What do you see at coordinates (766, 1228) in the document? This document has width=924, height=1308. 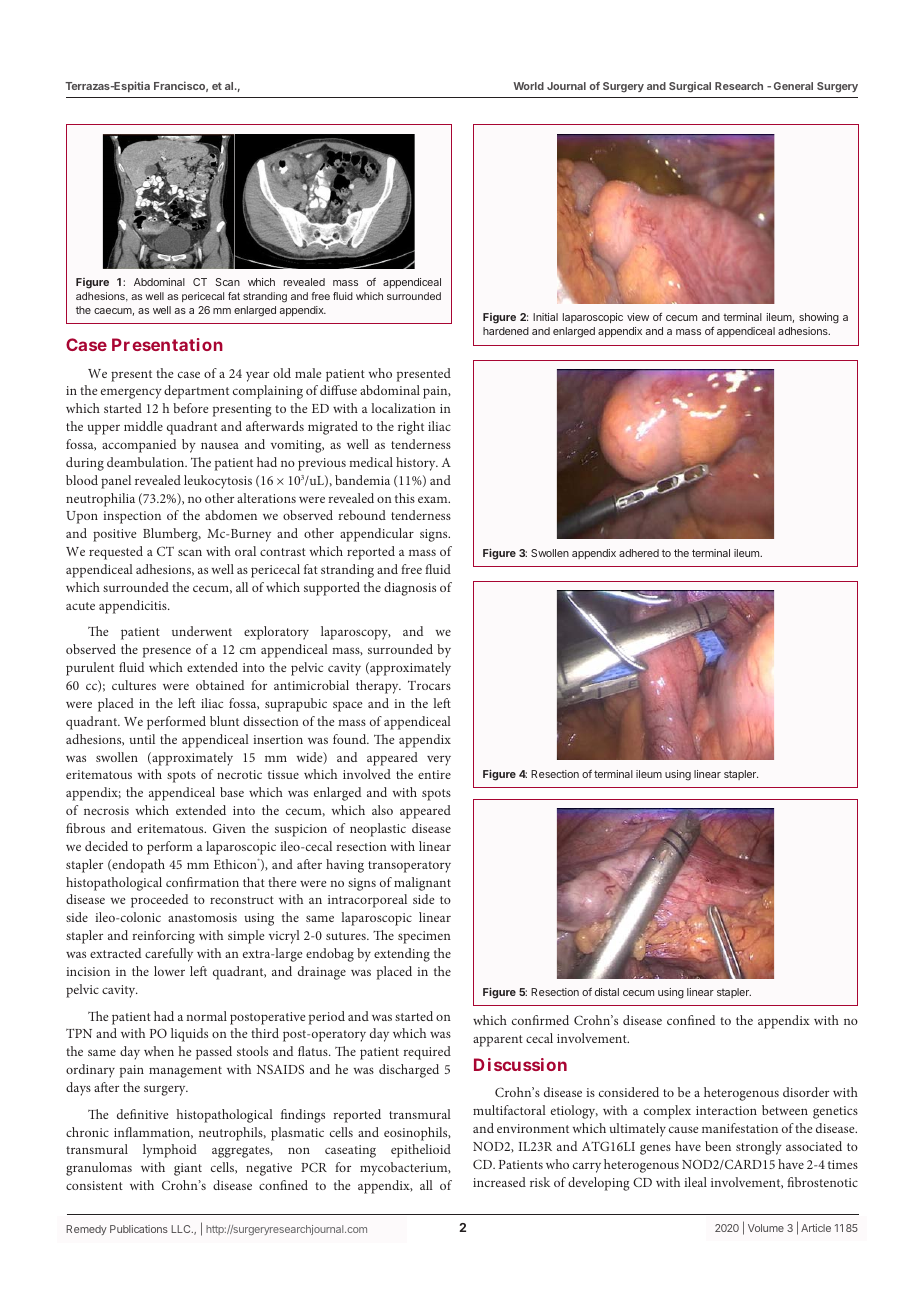 I see `Volume` at bounding box center [766, 1228].
